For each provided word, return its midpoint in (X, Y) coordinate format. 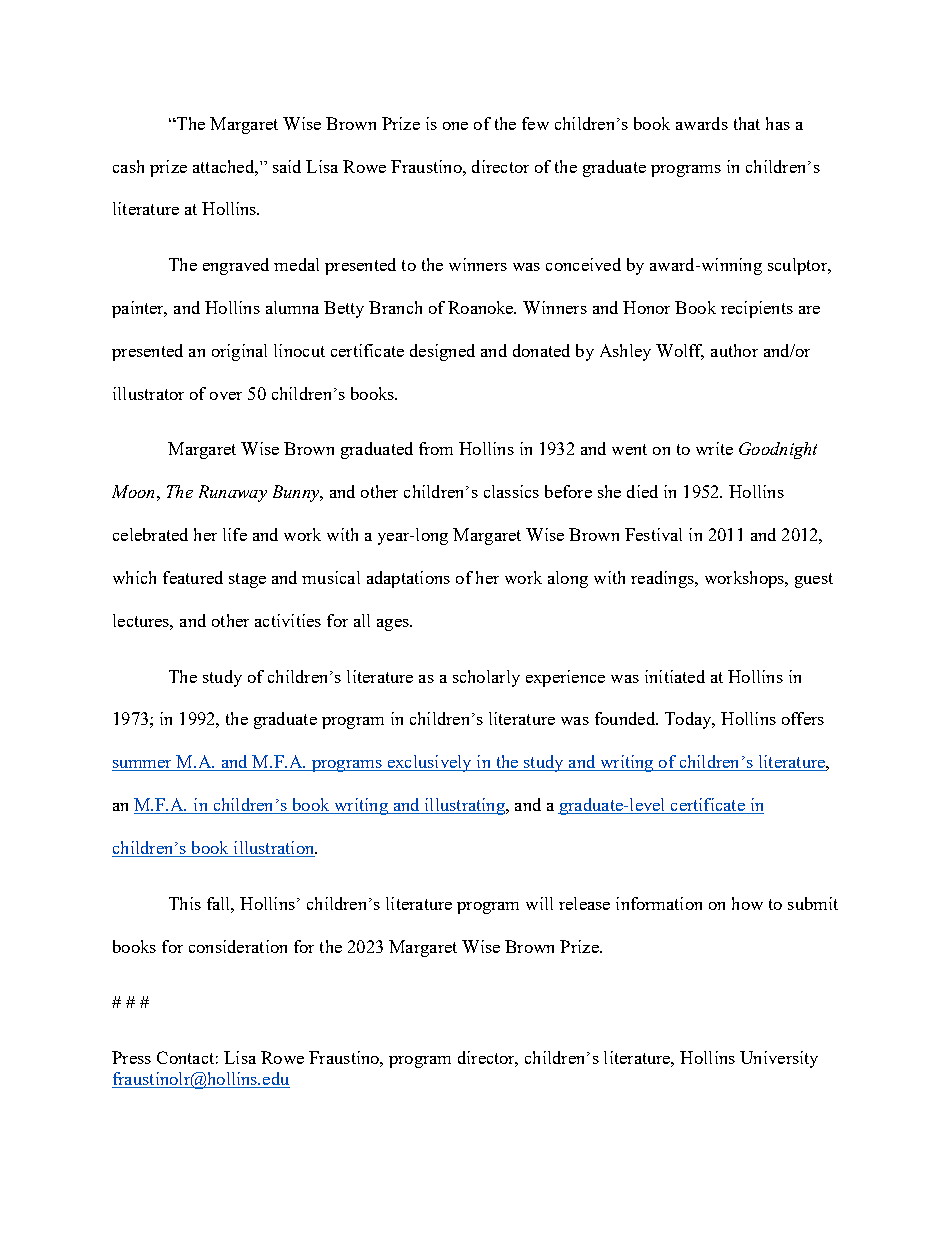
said (287, 166)
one (455, 126)
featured (193, 577)
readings (663, 579)
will (539, 903)
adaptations (408, 579)
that (747, 123)
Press (131, 1057)
